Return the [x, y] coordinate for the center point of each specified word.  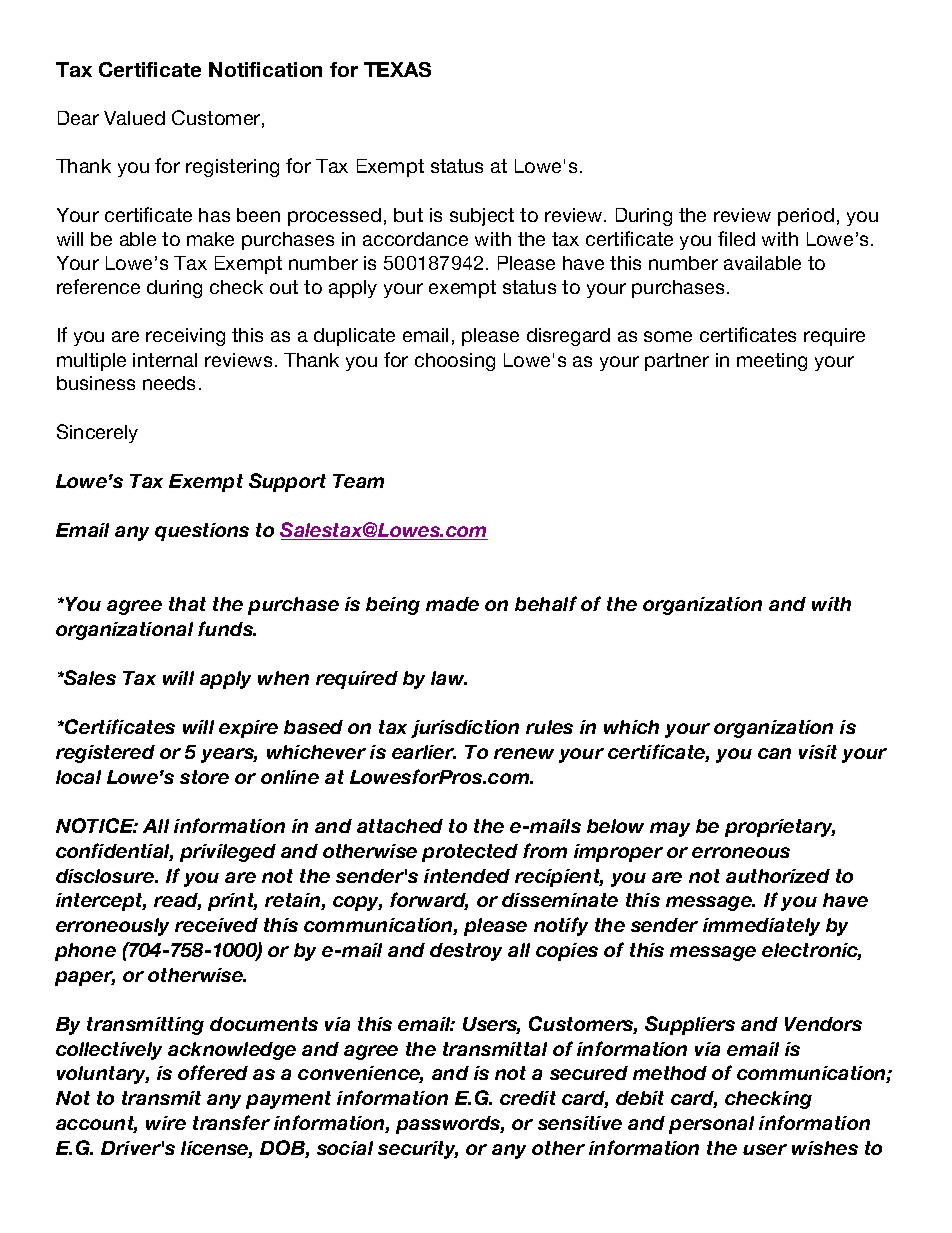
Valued [134, 118]
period [806, 217]
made [452, 604]
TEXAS [397, 69]
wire [166, 1123]
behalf [546, 603]
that [187, 604]
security [418, 1150]
